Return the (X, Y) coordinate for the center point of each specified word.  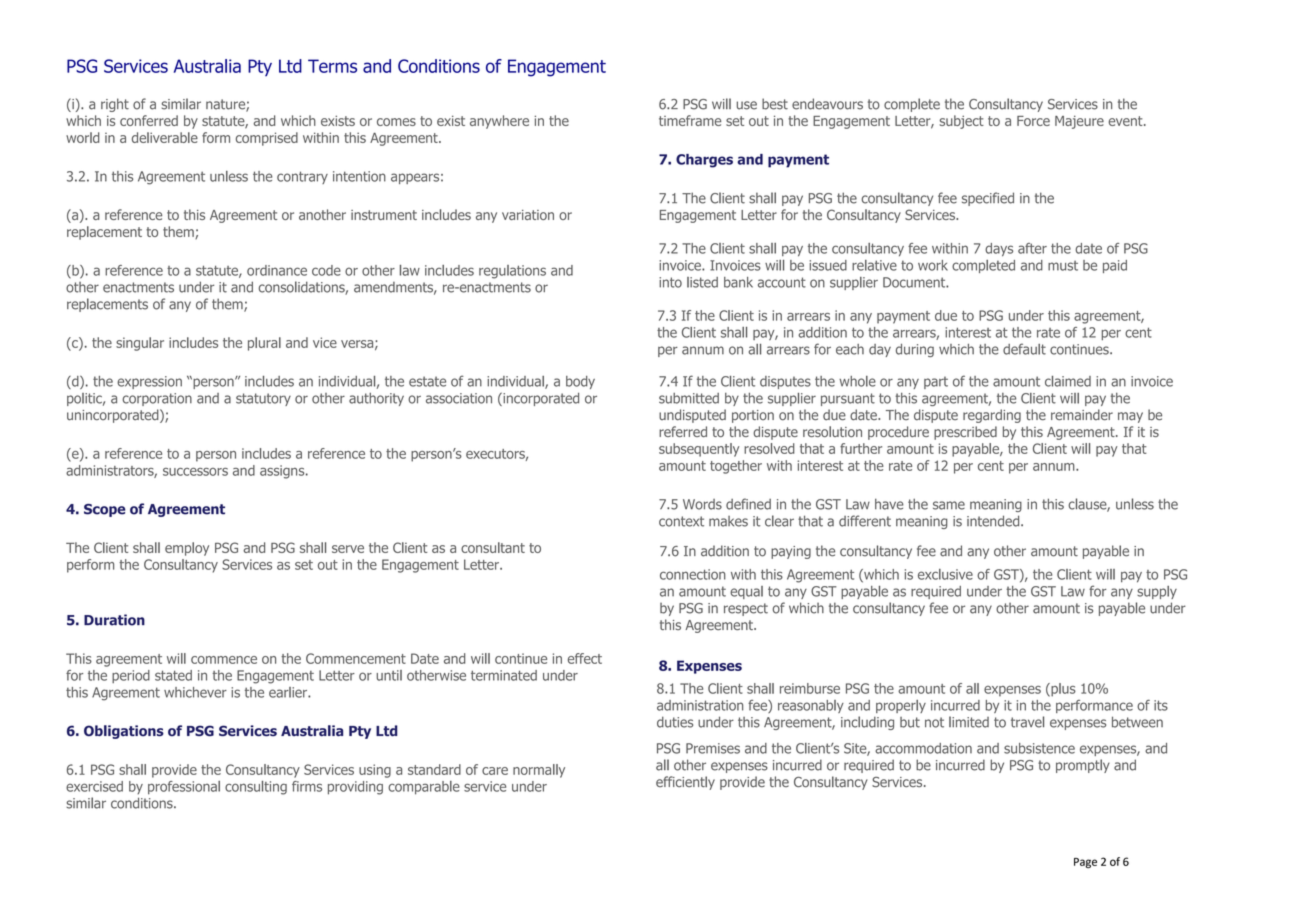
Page (1085, 863)
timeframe (690, 120)
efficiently (685, 783)
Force (1033, 121)
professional (184, 788)
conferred (149, 120)
